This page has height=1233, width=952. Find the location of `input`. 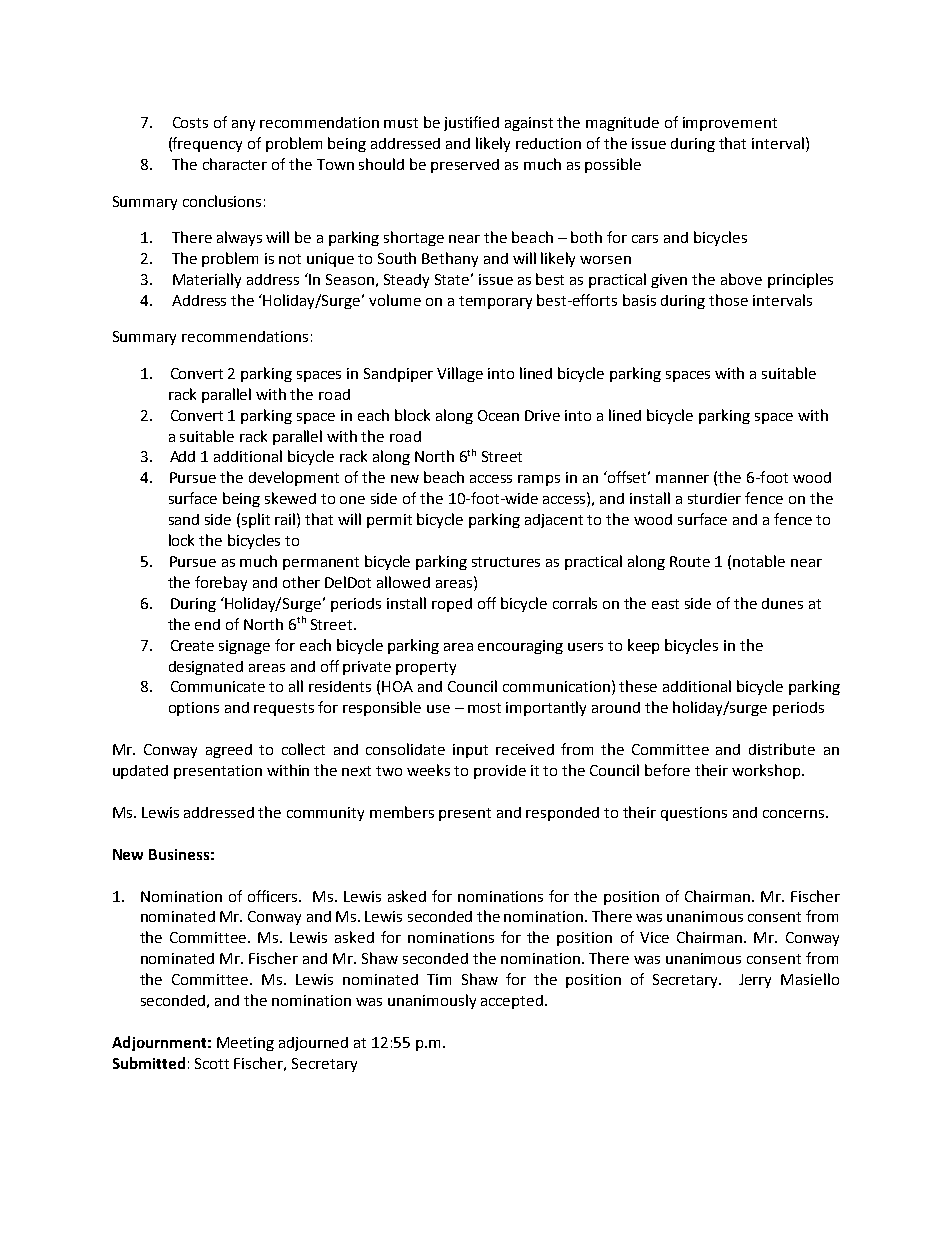

input is located at coordinates (470, 751).
